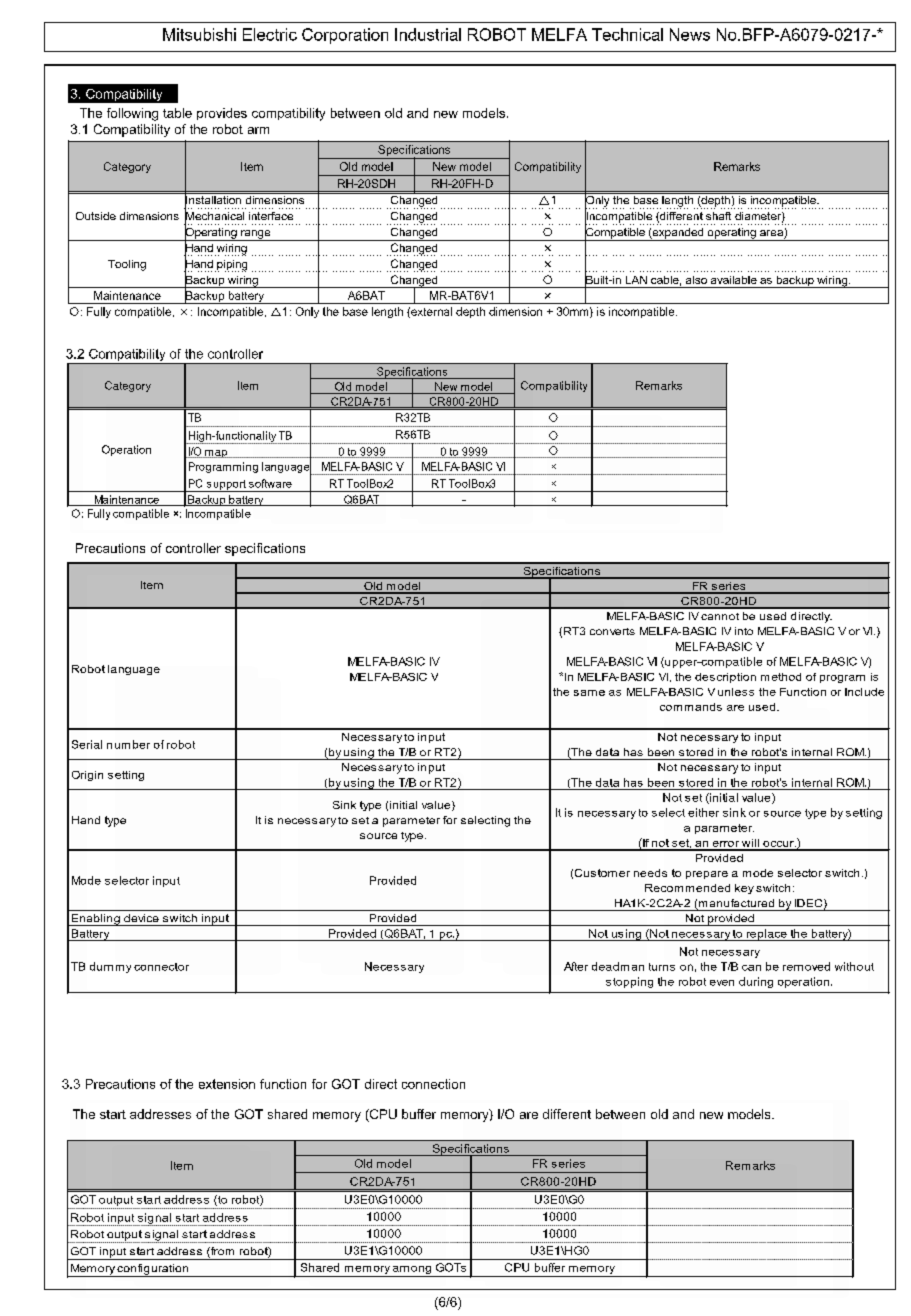  I want to click on software, so click(270, 483).
